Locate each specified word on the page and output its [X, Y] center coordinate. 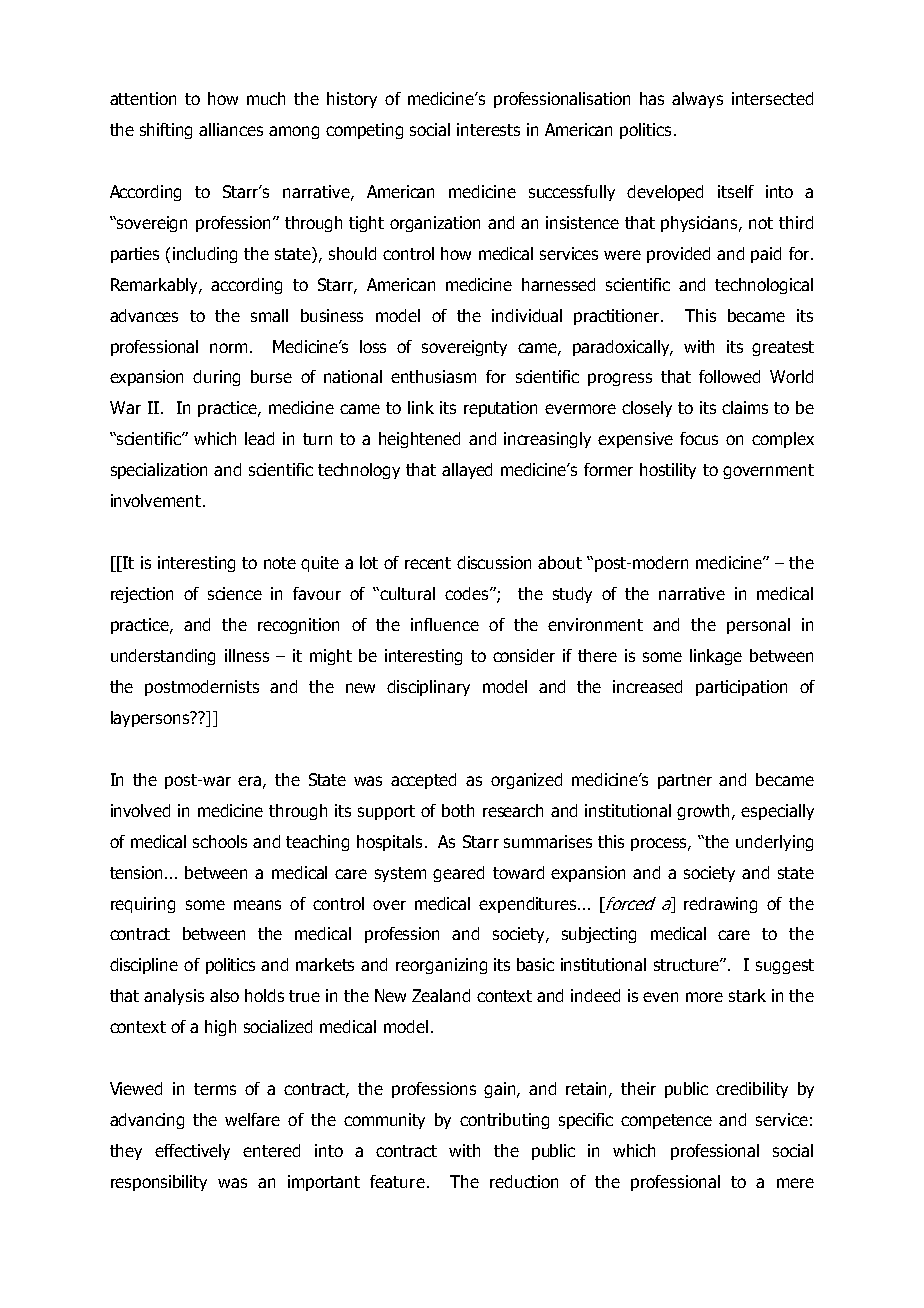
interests [488, 129]
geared [458, 874]
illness [247, 655]
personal [758, 626]
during [216, 378]
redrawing [720, 905]
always [697, 100]
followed [729, 376]
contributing [504, 1121]
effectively [192, 1152]
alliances [231, 129]
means [257, 905]
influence [445, 624]
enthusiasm [433, 376]
